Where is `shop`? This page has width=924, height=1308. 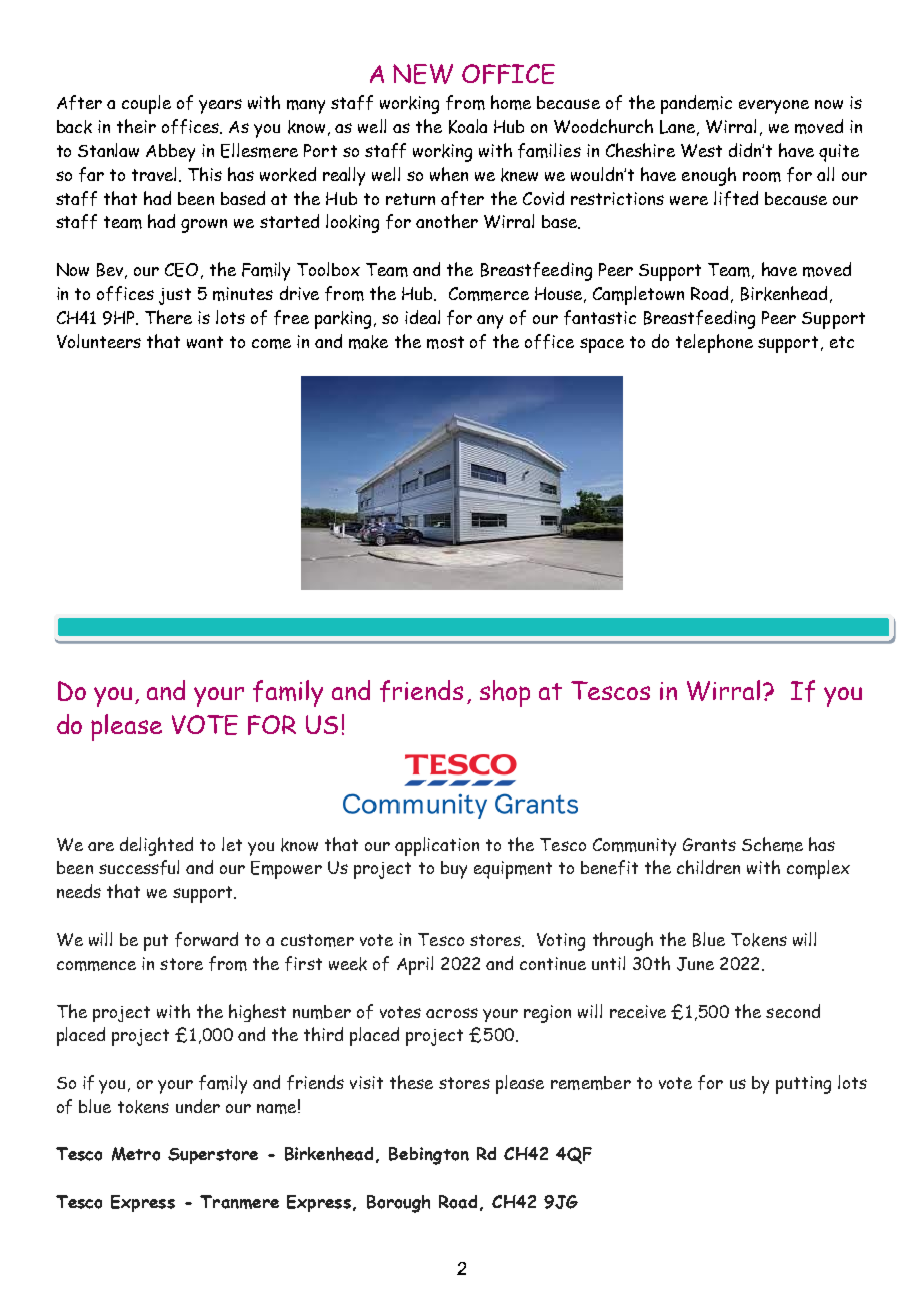 shop is located at coordinates (505, 693).
